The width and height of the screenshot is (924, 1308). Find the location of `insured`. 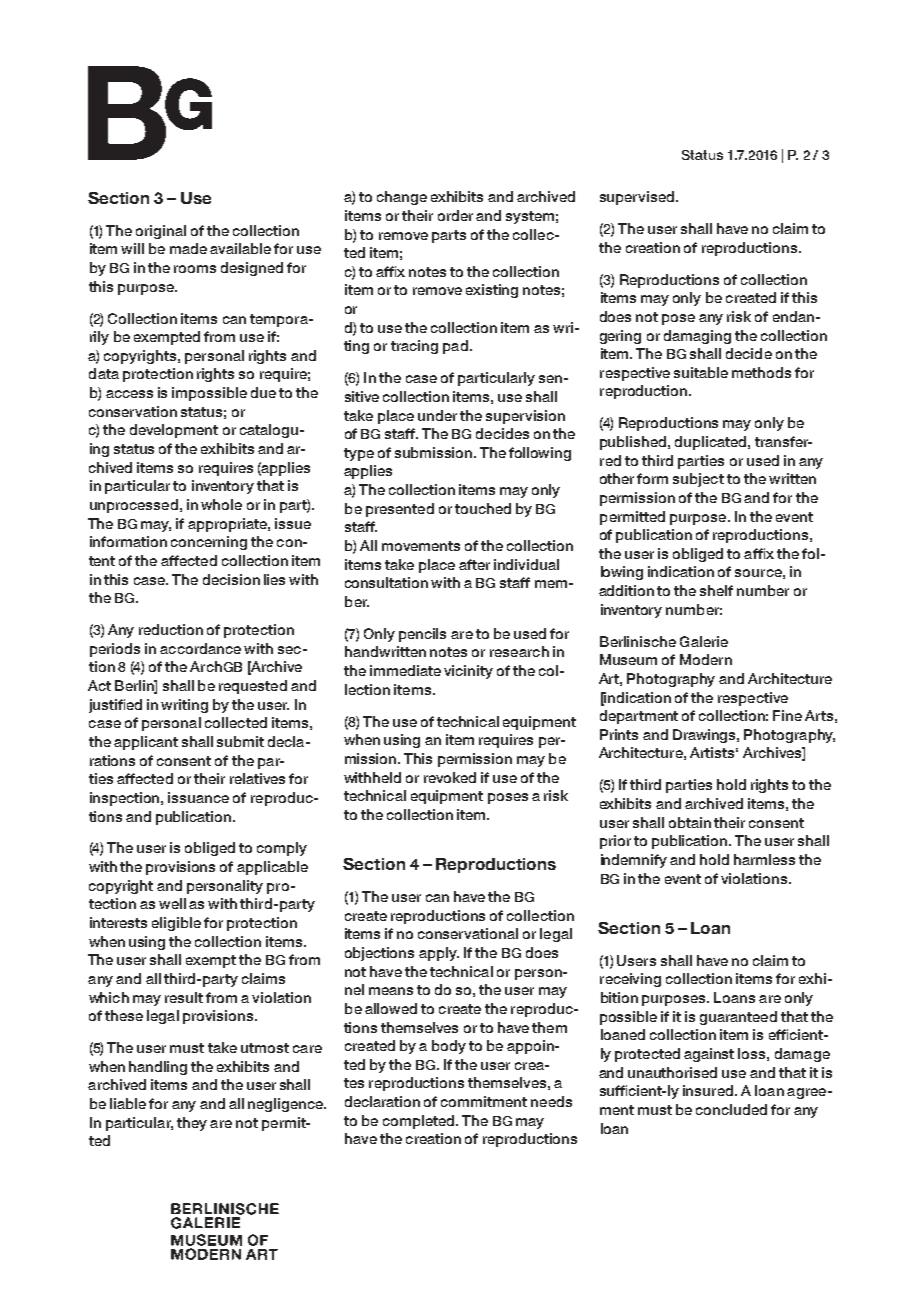

insured is located at coordinates (709, 1090).
